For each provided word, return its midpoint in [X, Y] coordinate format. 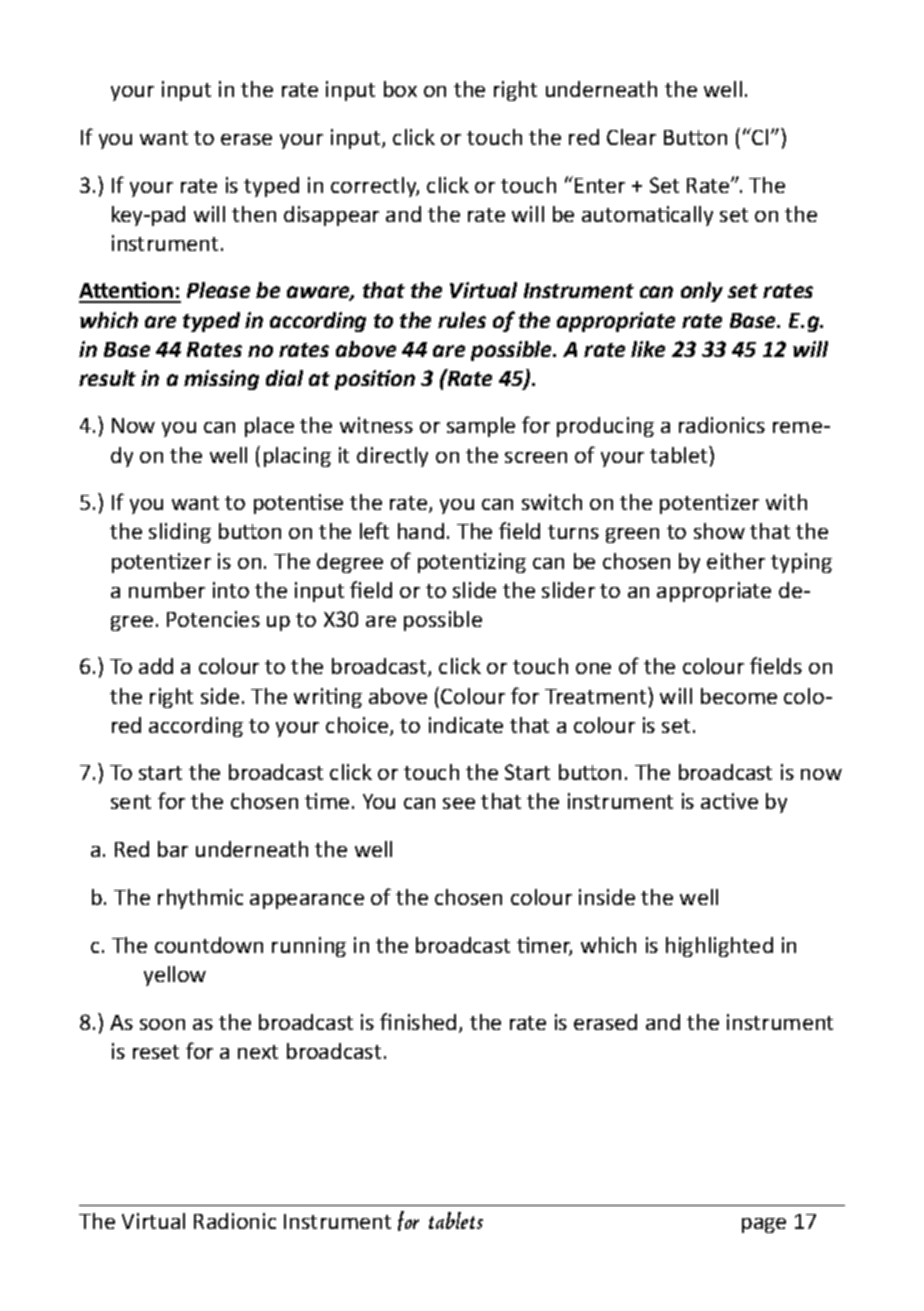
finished [418, 1021]
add [156, 666]
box [400, 89]
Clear [631, 137]
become [739, 696]
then [254, 214]
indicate [466, 725]
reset [156, 1052]
